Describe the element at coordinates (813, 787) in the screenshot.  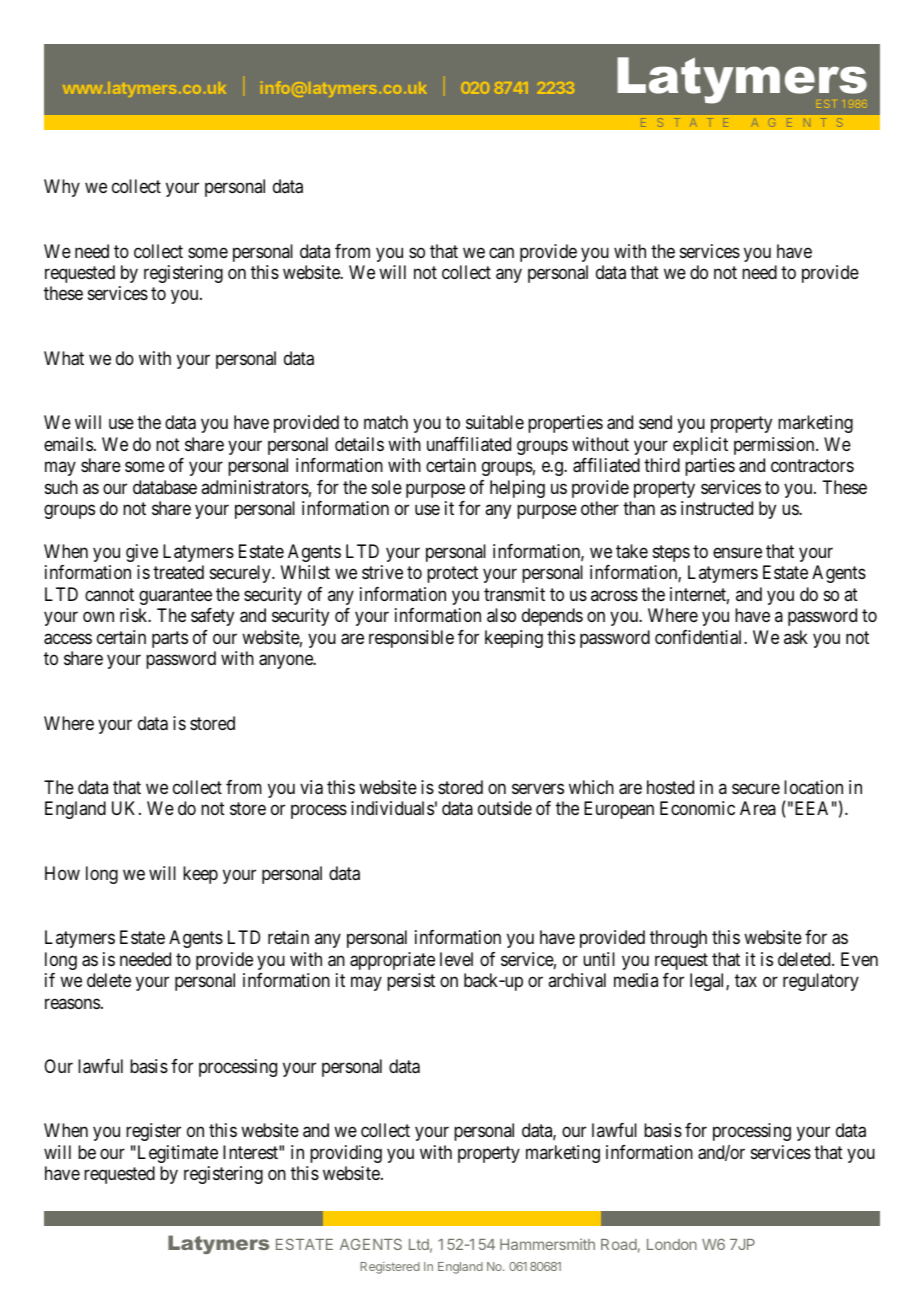
I see `location` at that location.
